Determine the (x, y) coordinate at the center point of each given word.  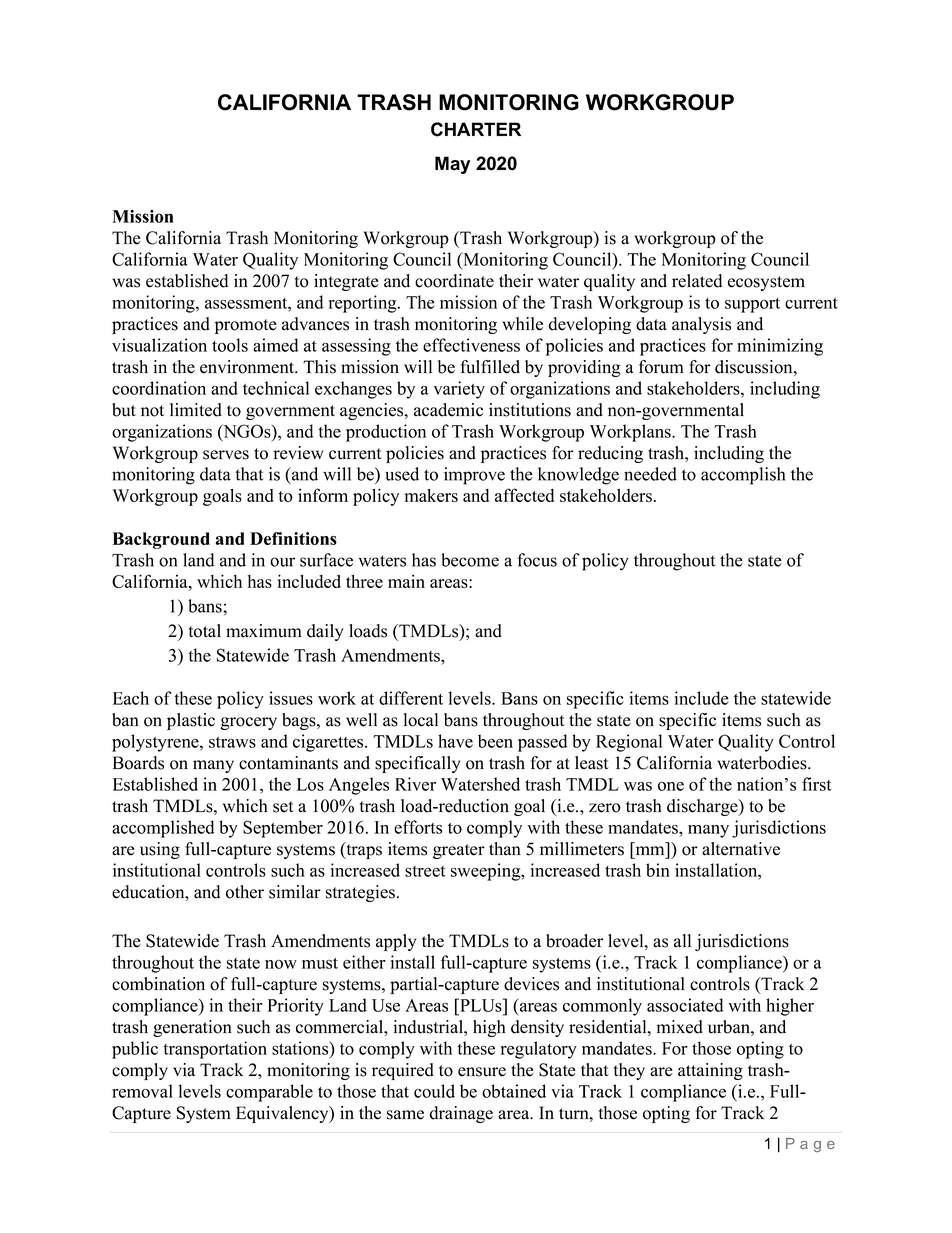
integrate (346, 282)
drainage (461, 1114)
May (452, 165)
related (697, 281)
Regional (629, 743)
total (205, 631)
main (406, 581)
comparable (269, 1093)
